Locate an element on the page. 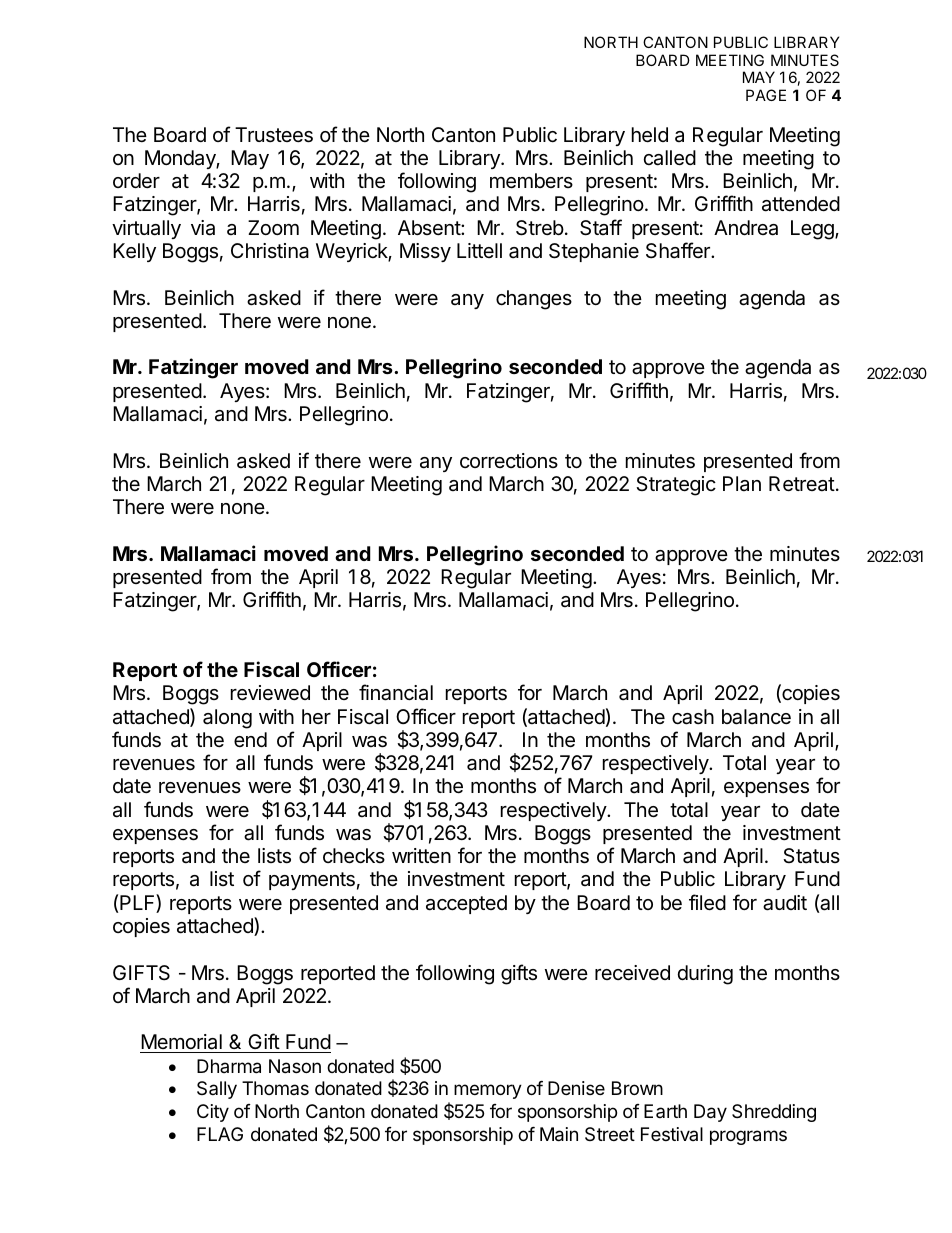 Image resolution: width=952 pixels, height=1233 pixels. PAGE is located at coordinates (766, 95).
